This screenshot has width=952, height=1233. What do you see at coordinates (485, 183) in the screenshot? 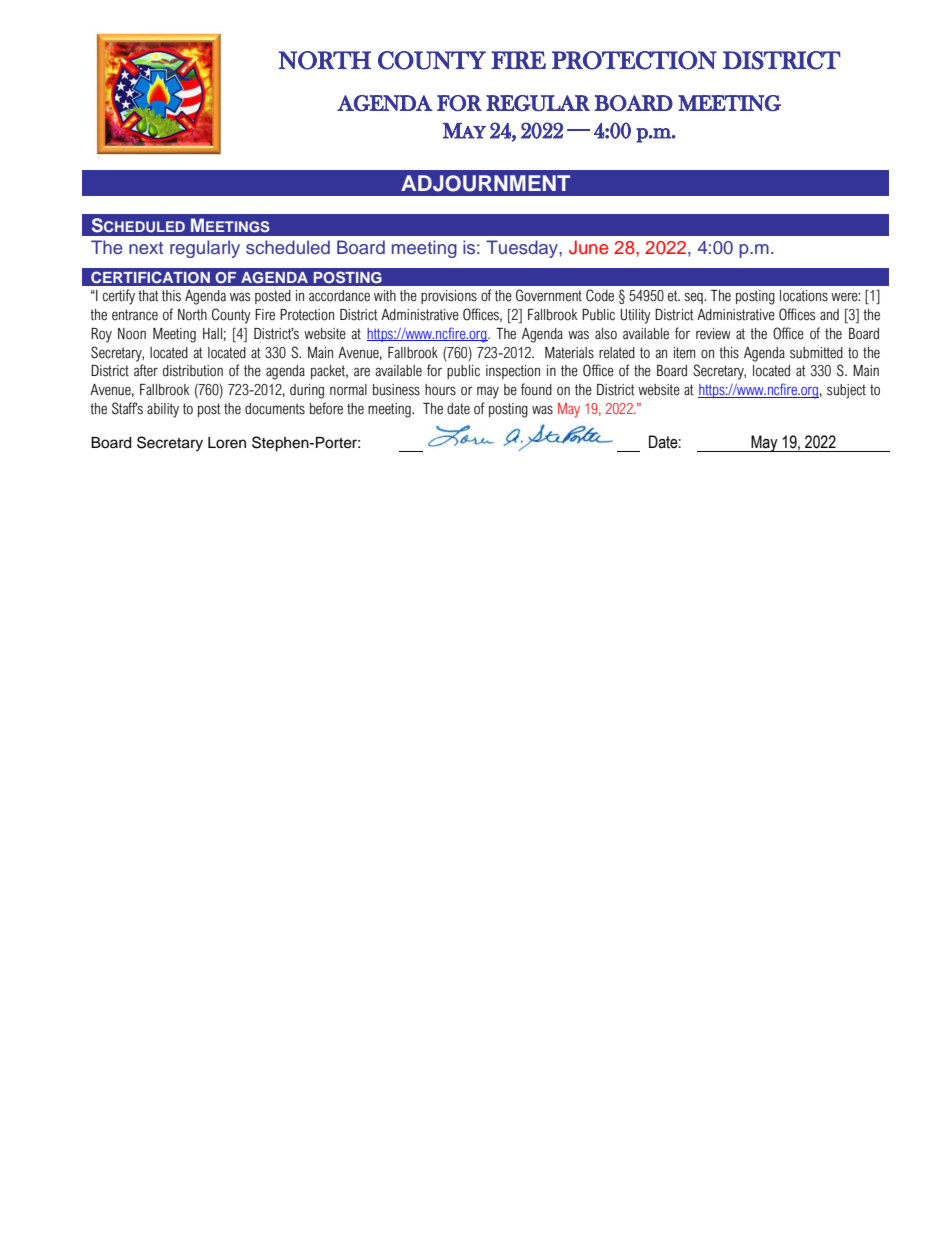
I see `ADJOURNMENT` at bounding box center [485, 183].
